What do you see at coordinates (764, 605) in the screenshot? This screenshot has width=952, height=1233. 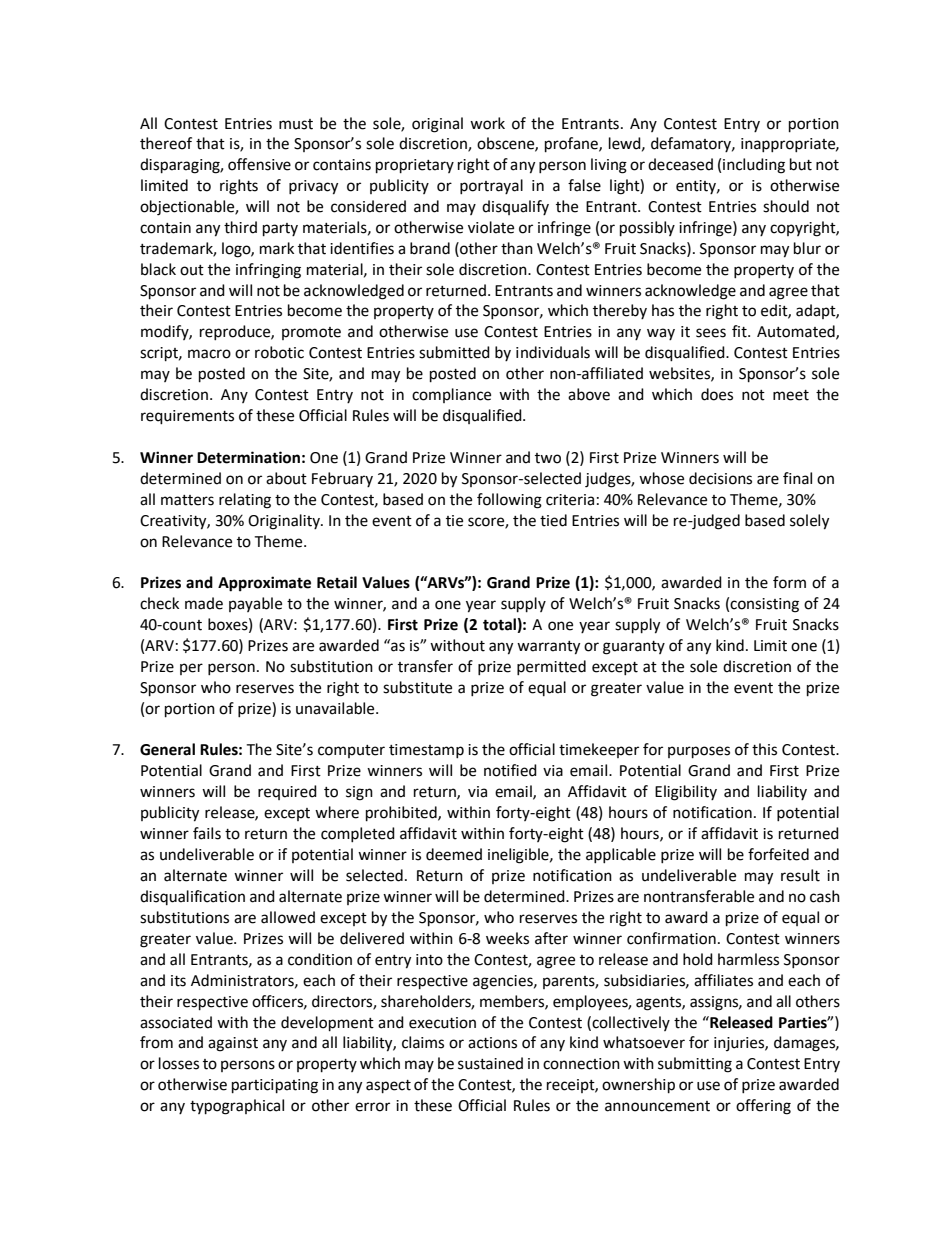 I see `consisting` at bounding box center [764, 605].
